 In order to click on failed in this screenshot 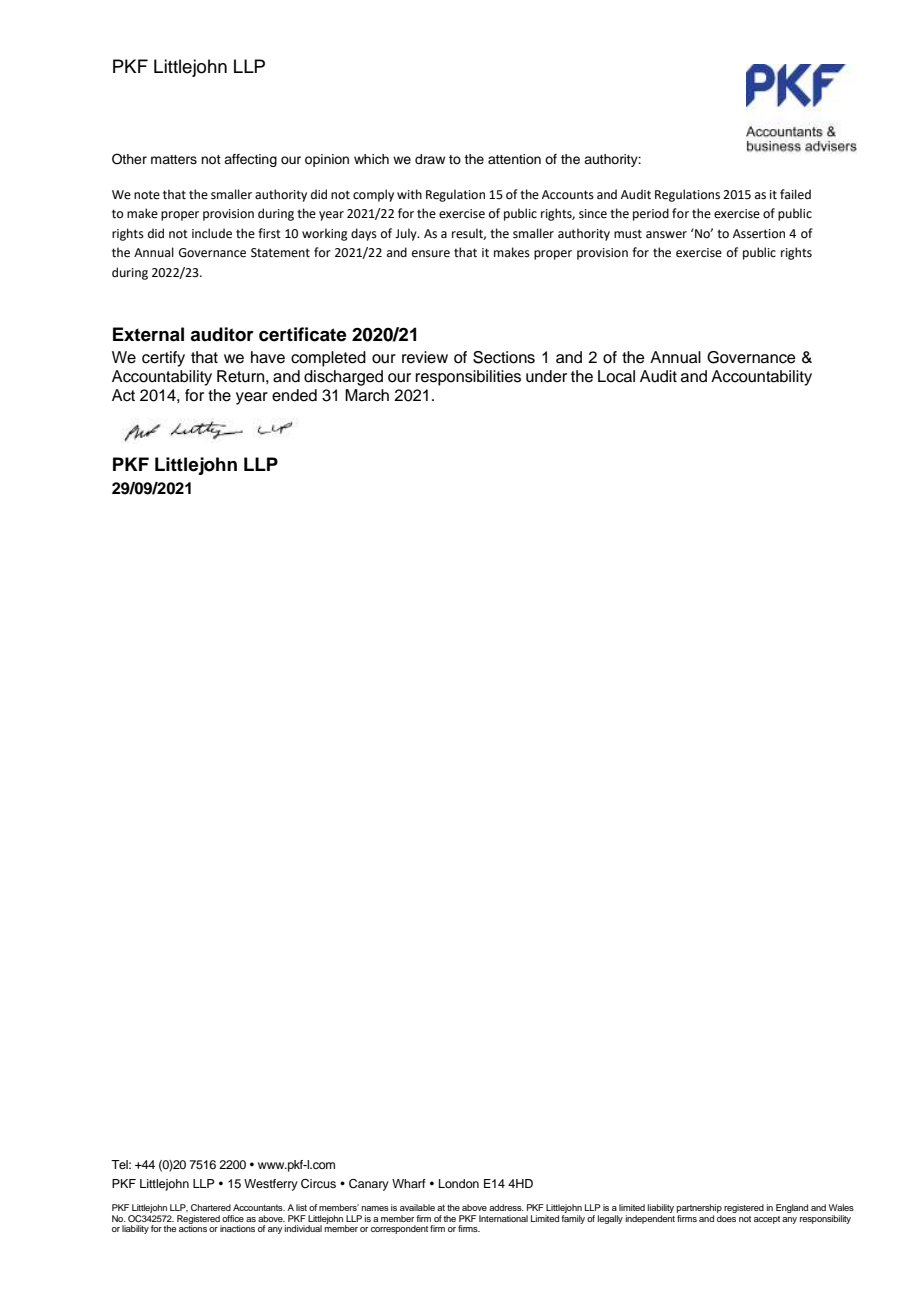, I will do `click(795, 194)`.
